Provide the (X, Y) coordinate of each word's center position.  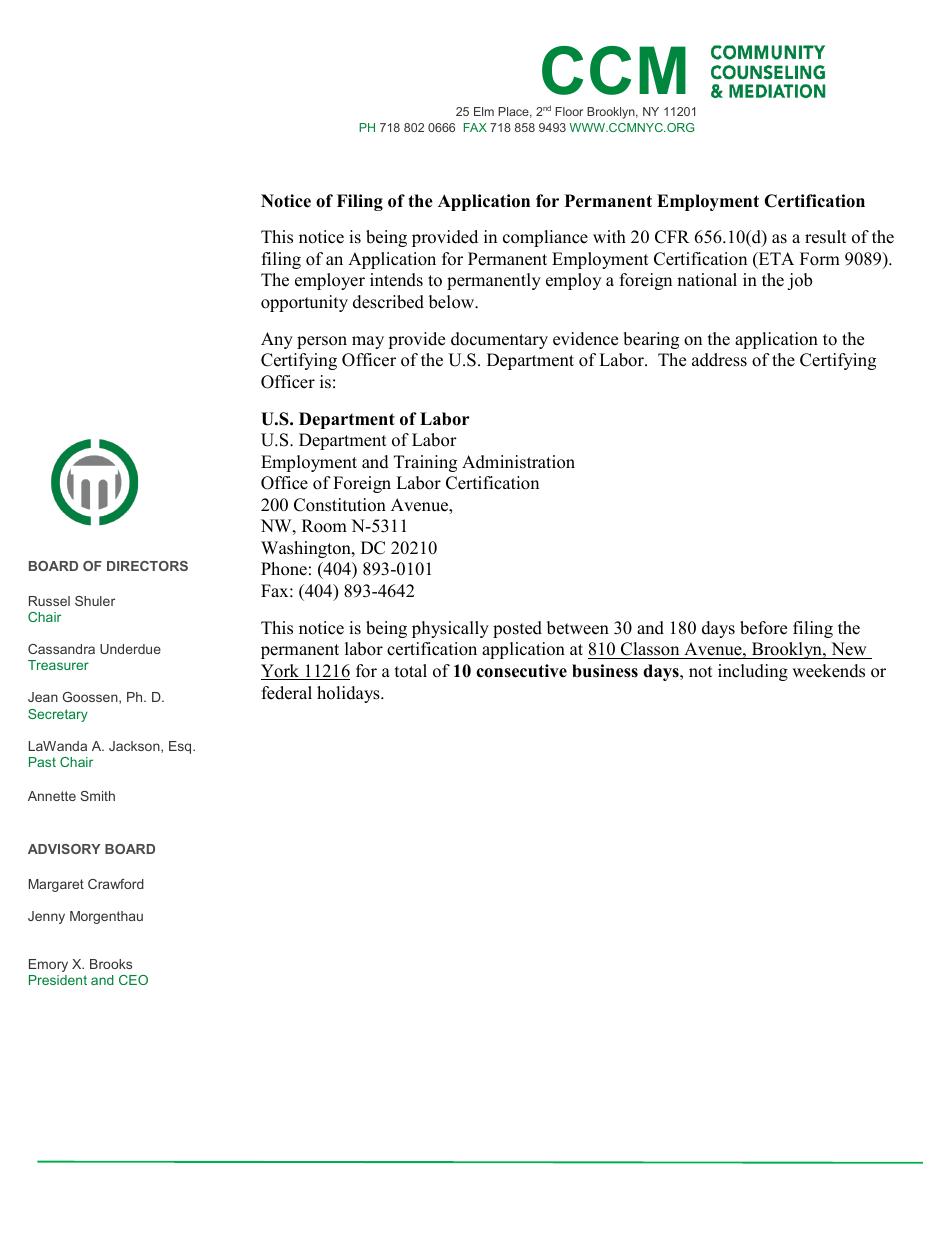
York (281, 672)
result (826, 237)
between (578, 628)
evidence (585, 339)
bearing (651, 340)
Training (425, 463)
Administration (518, 462)
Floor (569, 111)
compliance (545, 238)
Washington (307, 549)
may (368, 342)
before (763, 628)
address (719, 360)
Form (820, 259)
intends (396, 280)
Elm (484, 111)
